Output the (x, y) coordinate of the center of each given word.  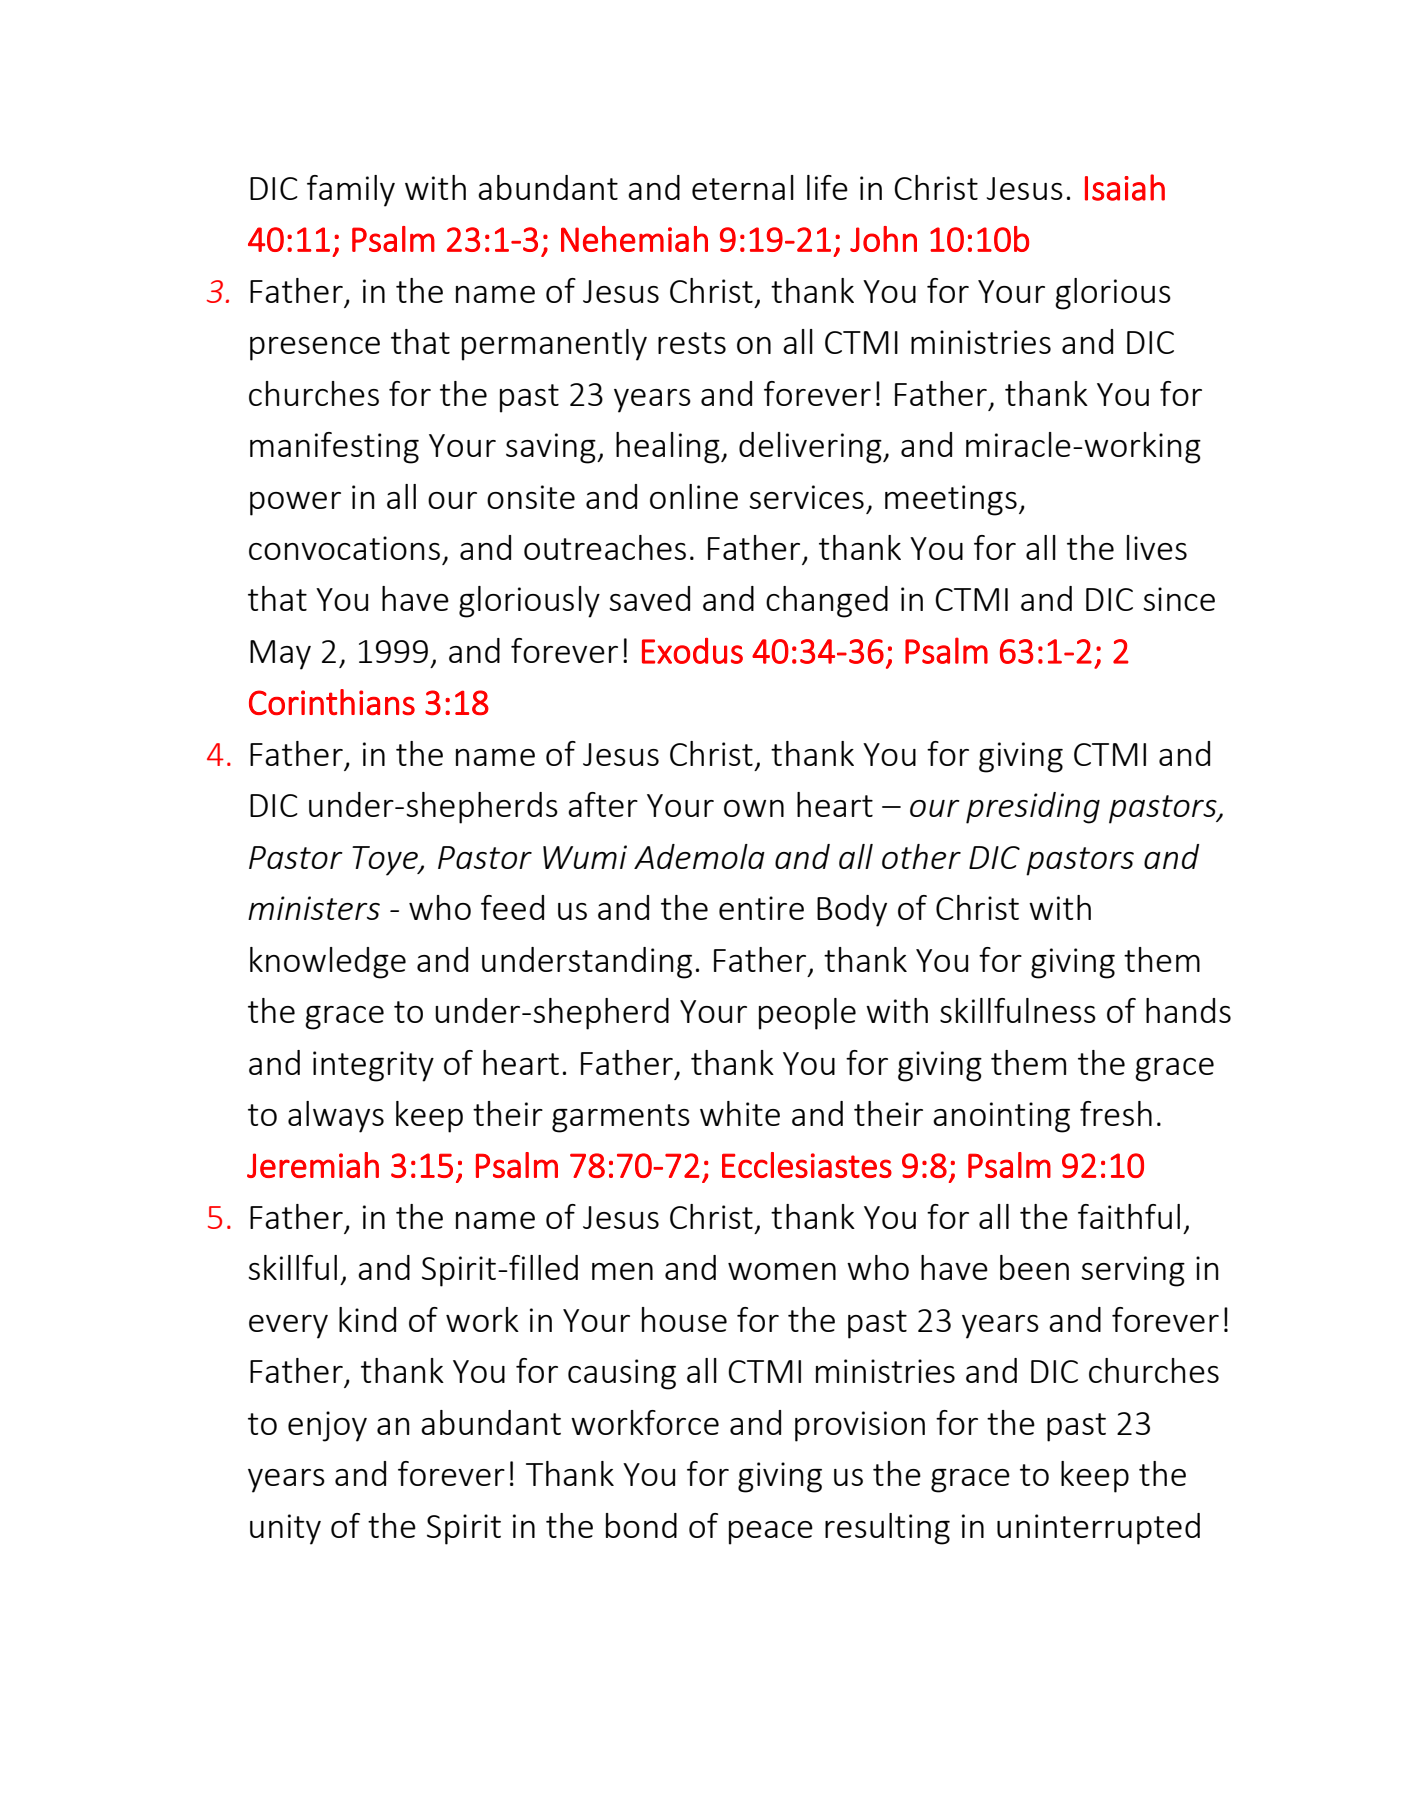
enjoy (327, 1426)
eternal (743, 187)
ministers (314, 908)
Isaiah (1125, 187)
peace (771, 1533)
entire (761, 908)
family (351, 191)
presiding (1033, 808)
